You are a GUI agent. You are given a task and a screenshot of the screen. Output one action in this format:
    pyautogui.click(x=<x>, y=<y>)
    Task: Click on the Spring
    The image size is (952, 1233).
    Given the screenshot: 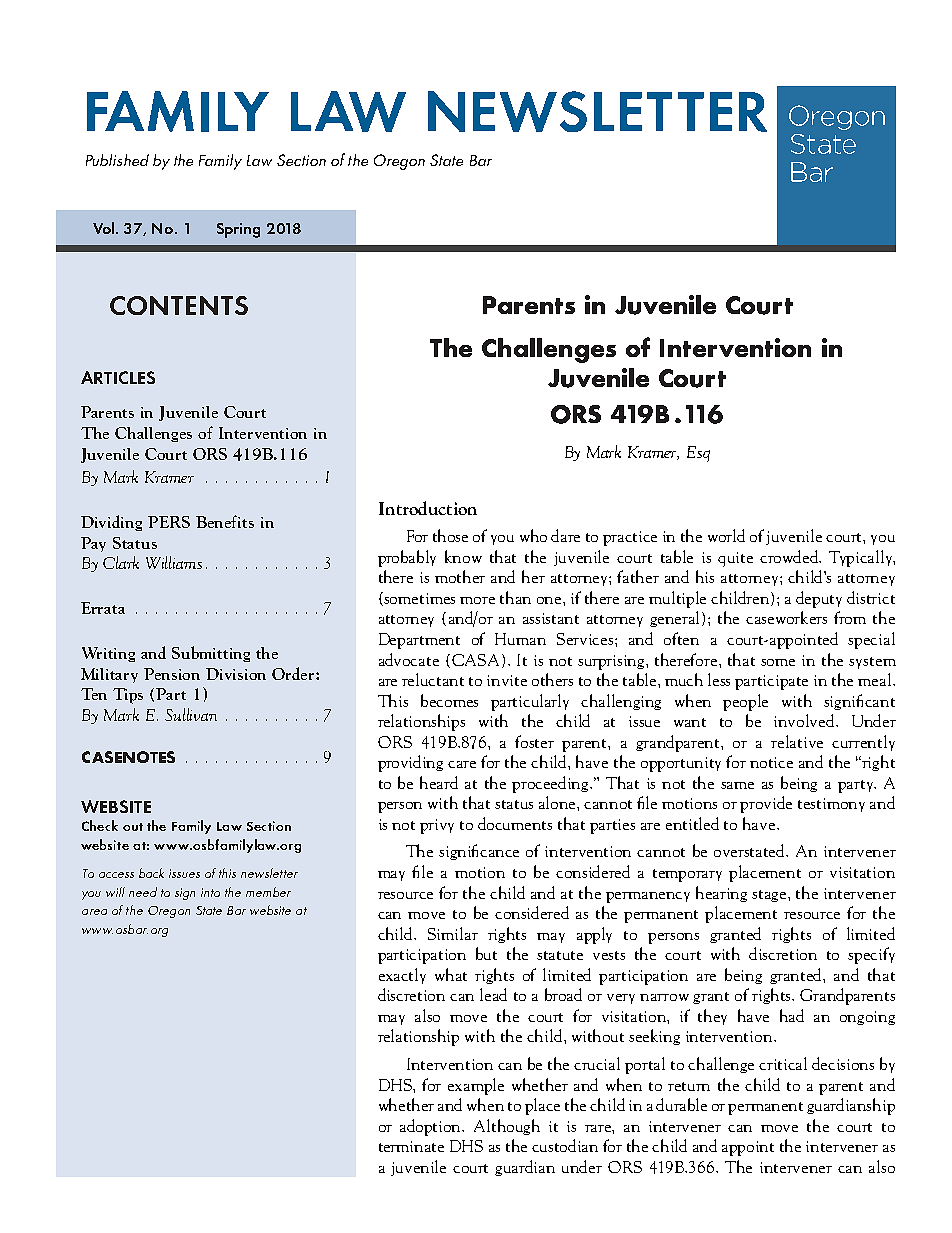 What is the action you would take?
    pyautogui.click(x=238, y=230)
